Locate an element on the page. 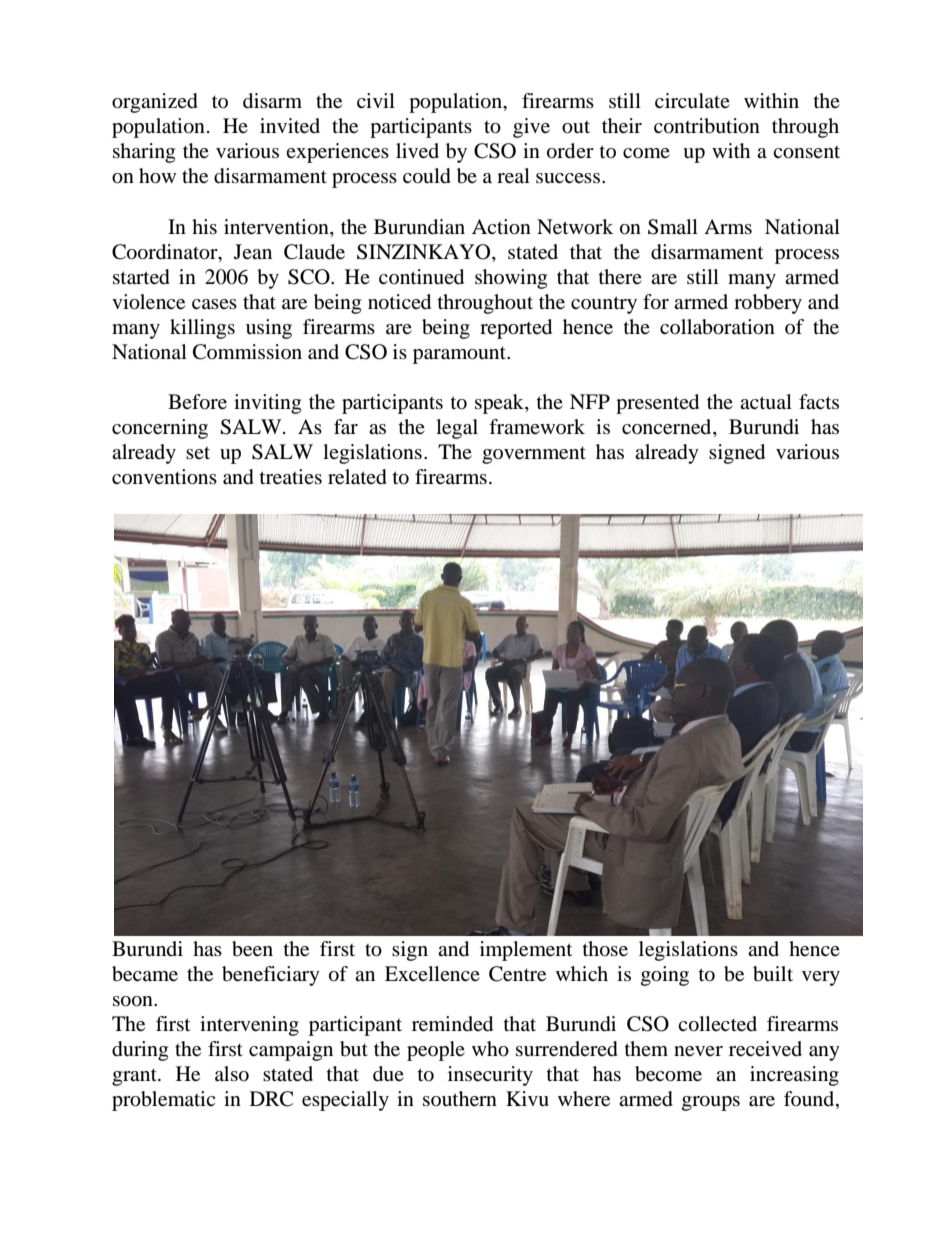  contribution is located at coordinates (707, 126).
